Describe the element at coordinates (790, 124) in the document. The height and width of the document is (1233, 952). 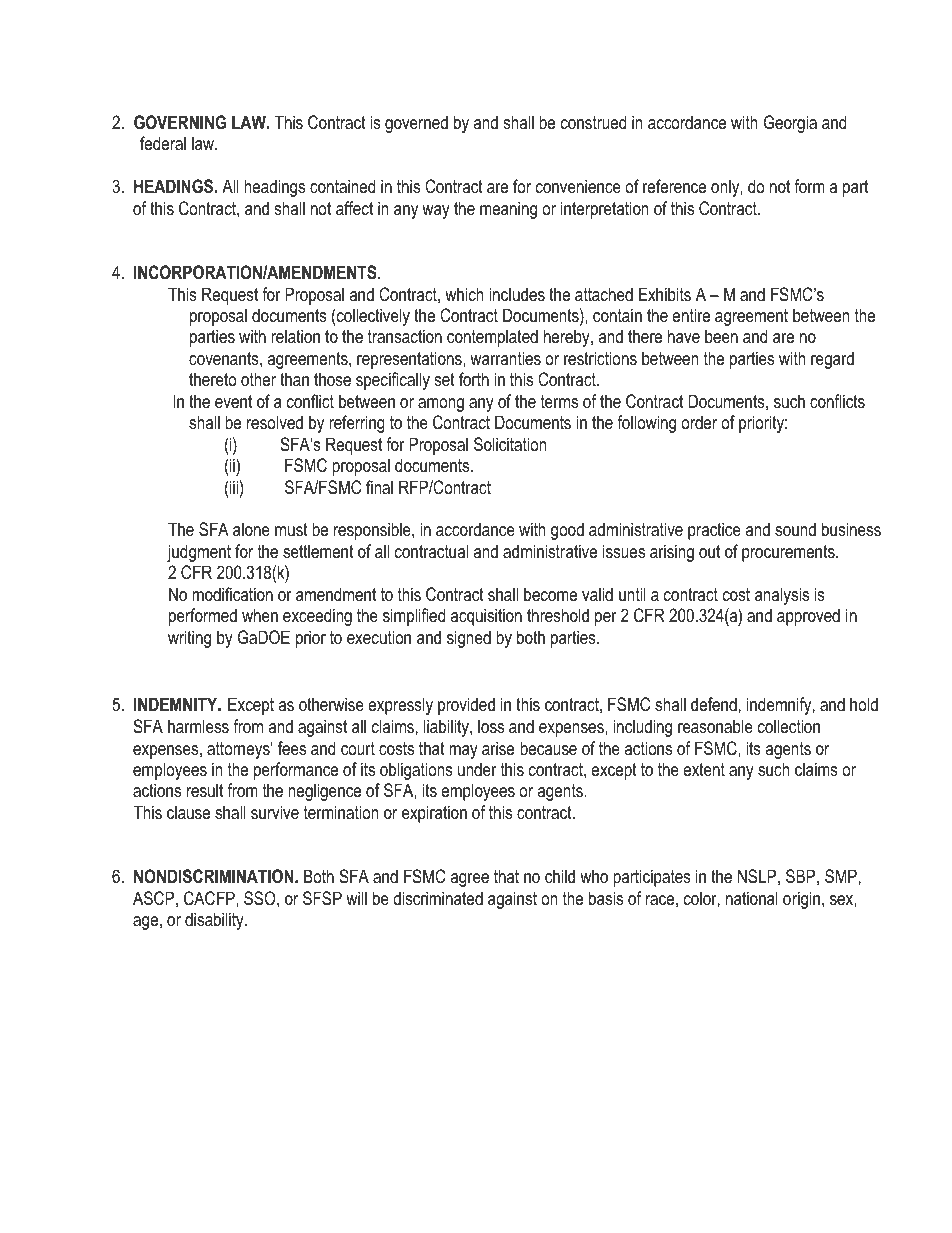
I see `Georgia` at that location.
